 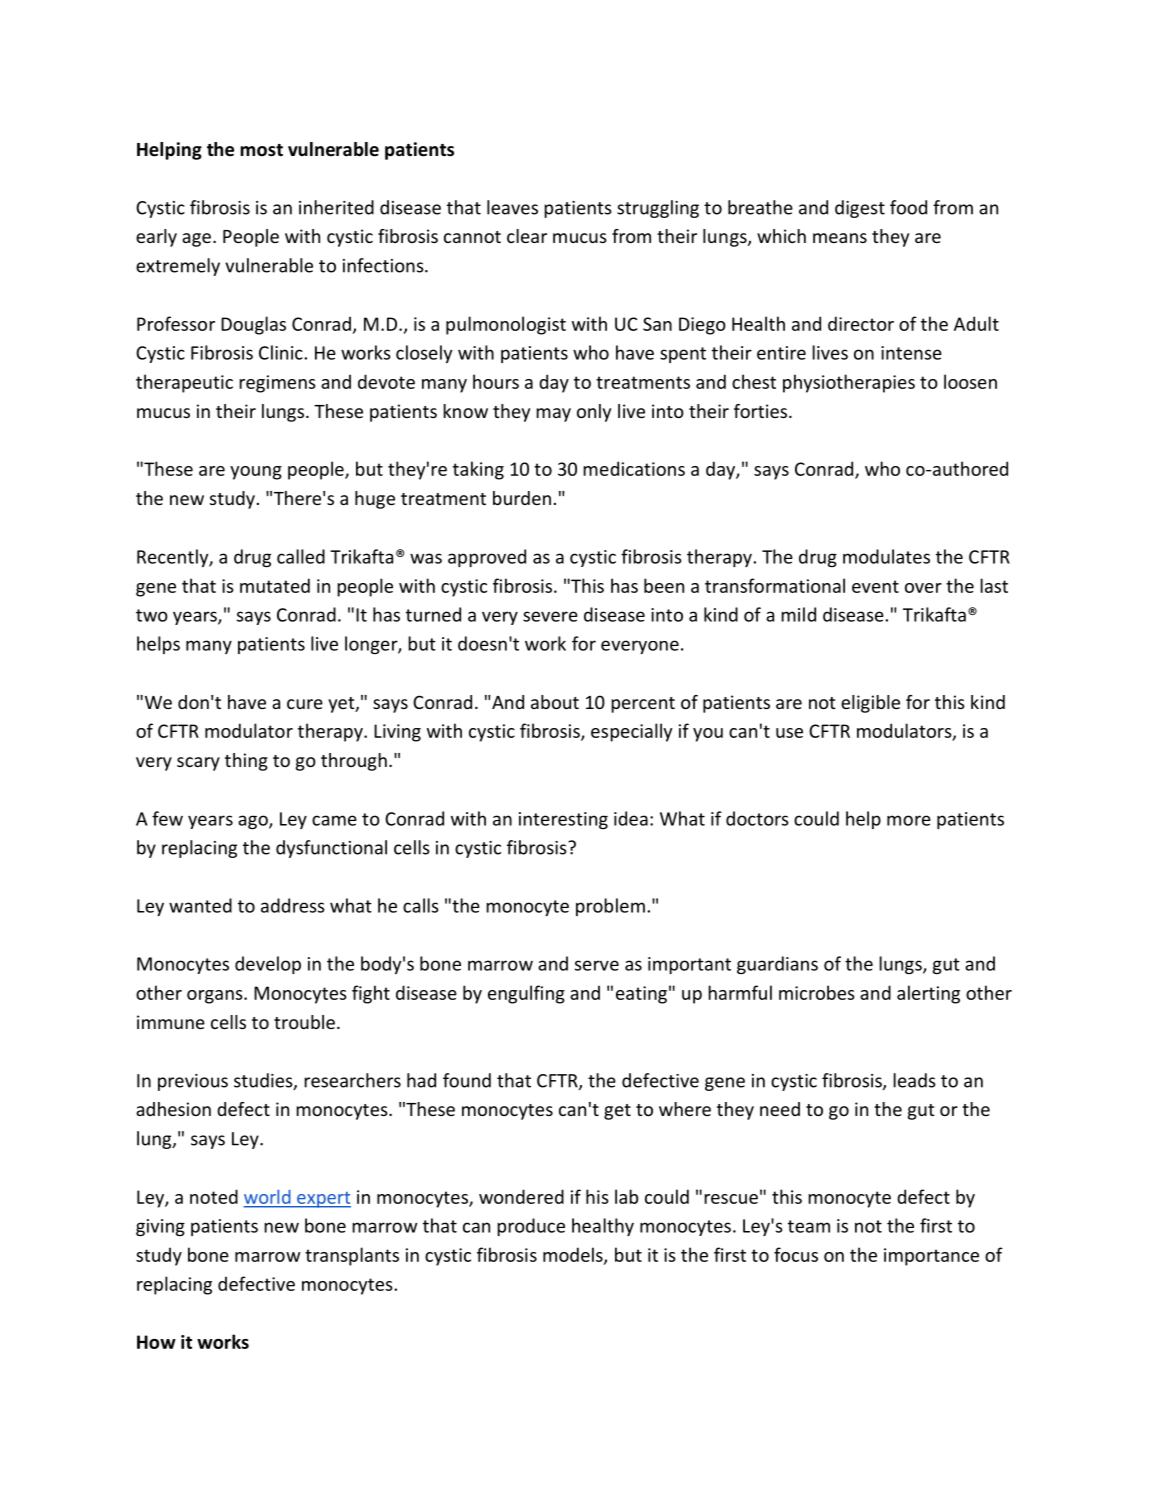 What do you see at coordinates (512, 207) in the screenshot?
I see `leaves` at bounding box center [512, 207].
